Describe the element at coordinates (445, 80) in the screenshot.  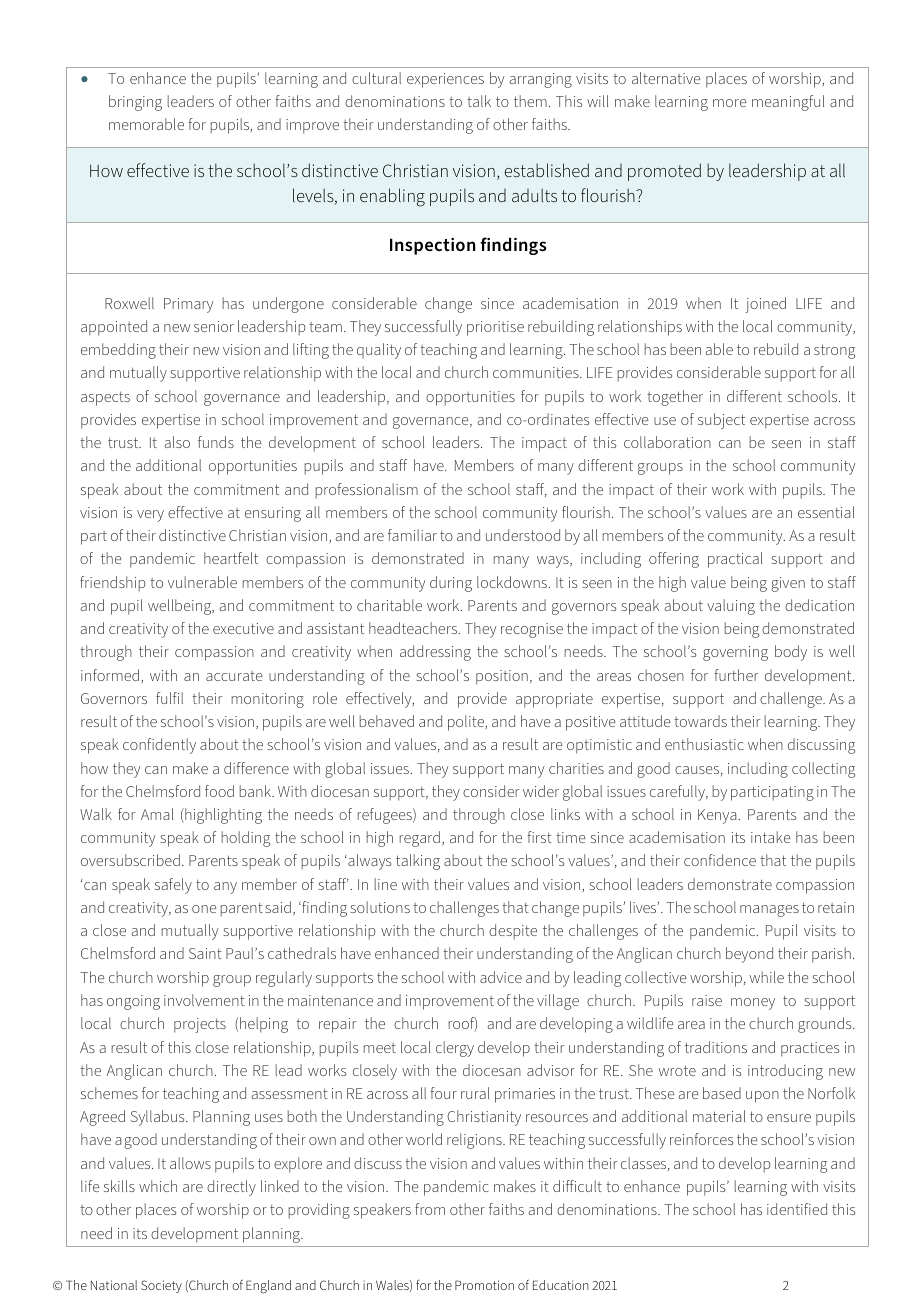
I see `experiences` at that location.
